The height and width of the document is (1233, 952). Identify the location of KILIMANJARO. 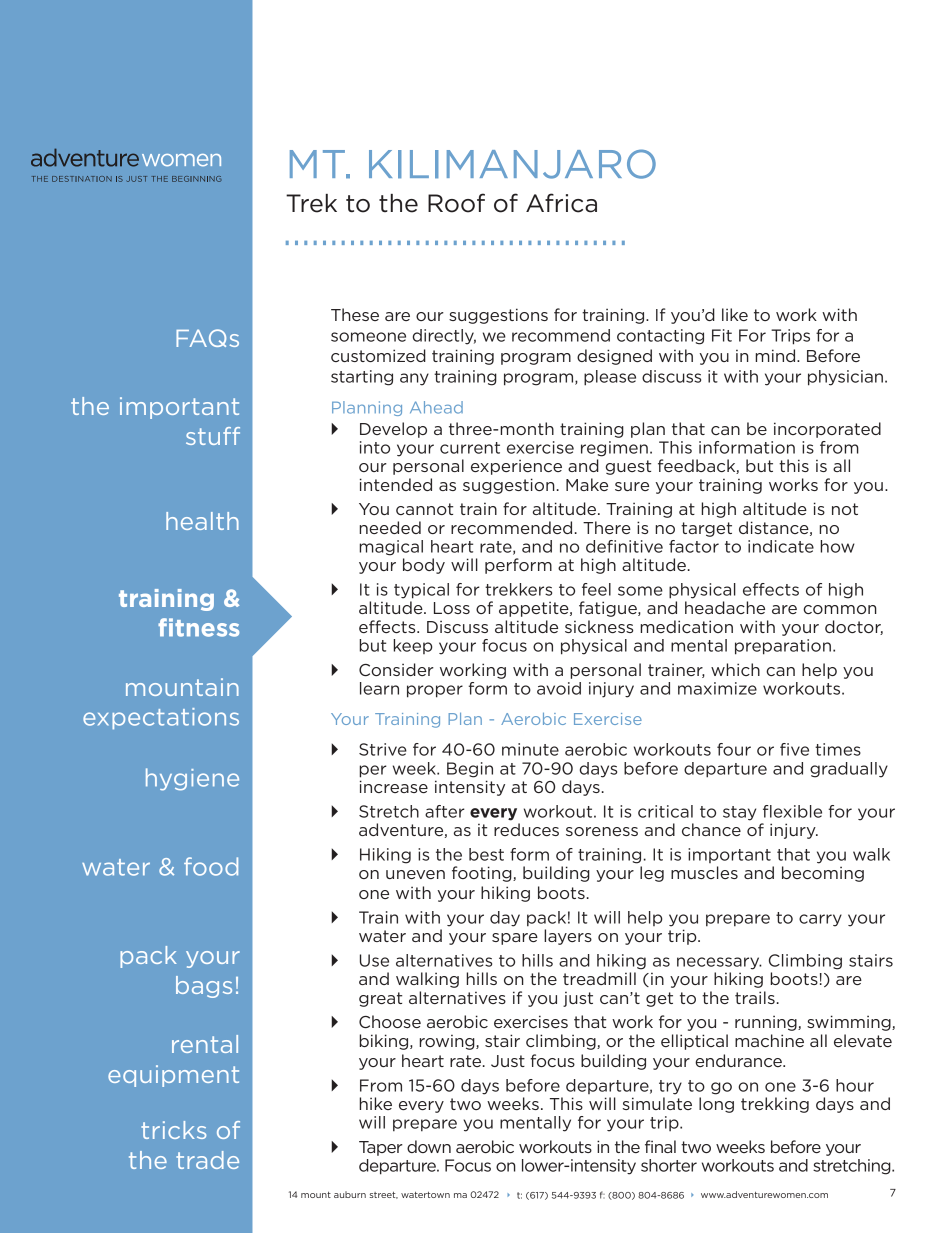
(512, 164).
